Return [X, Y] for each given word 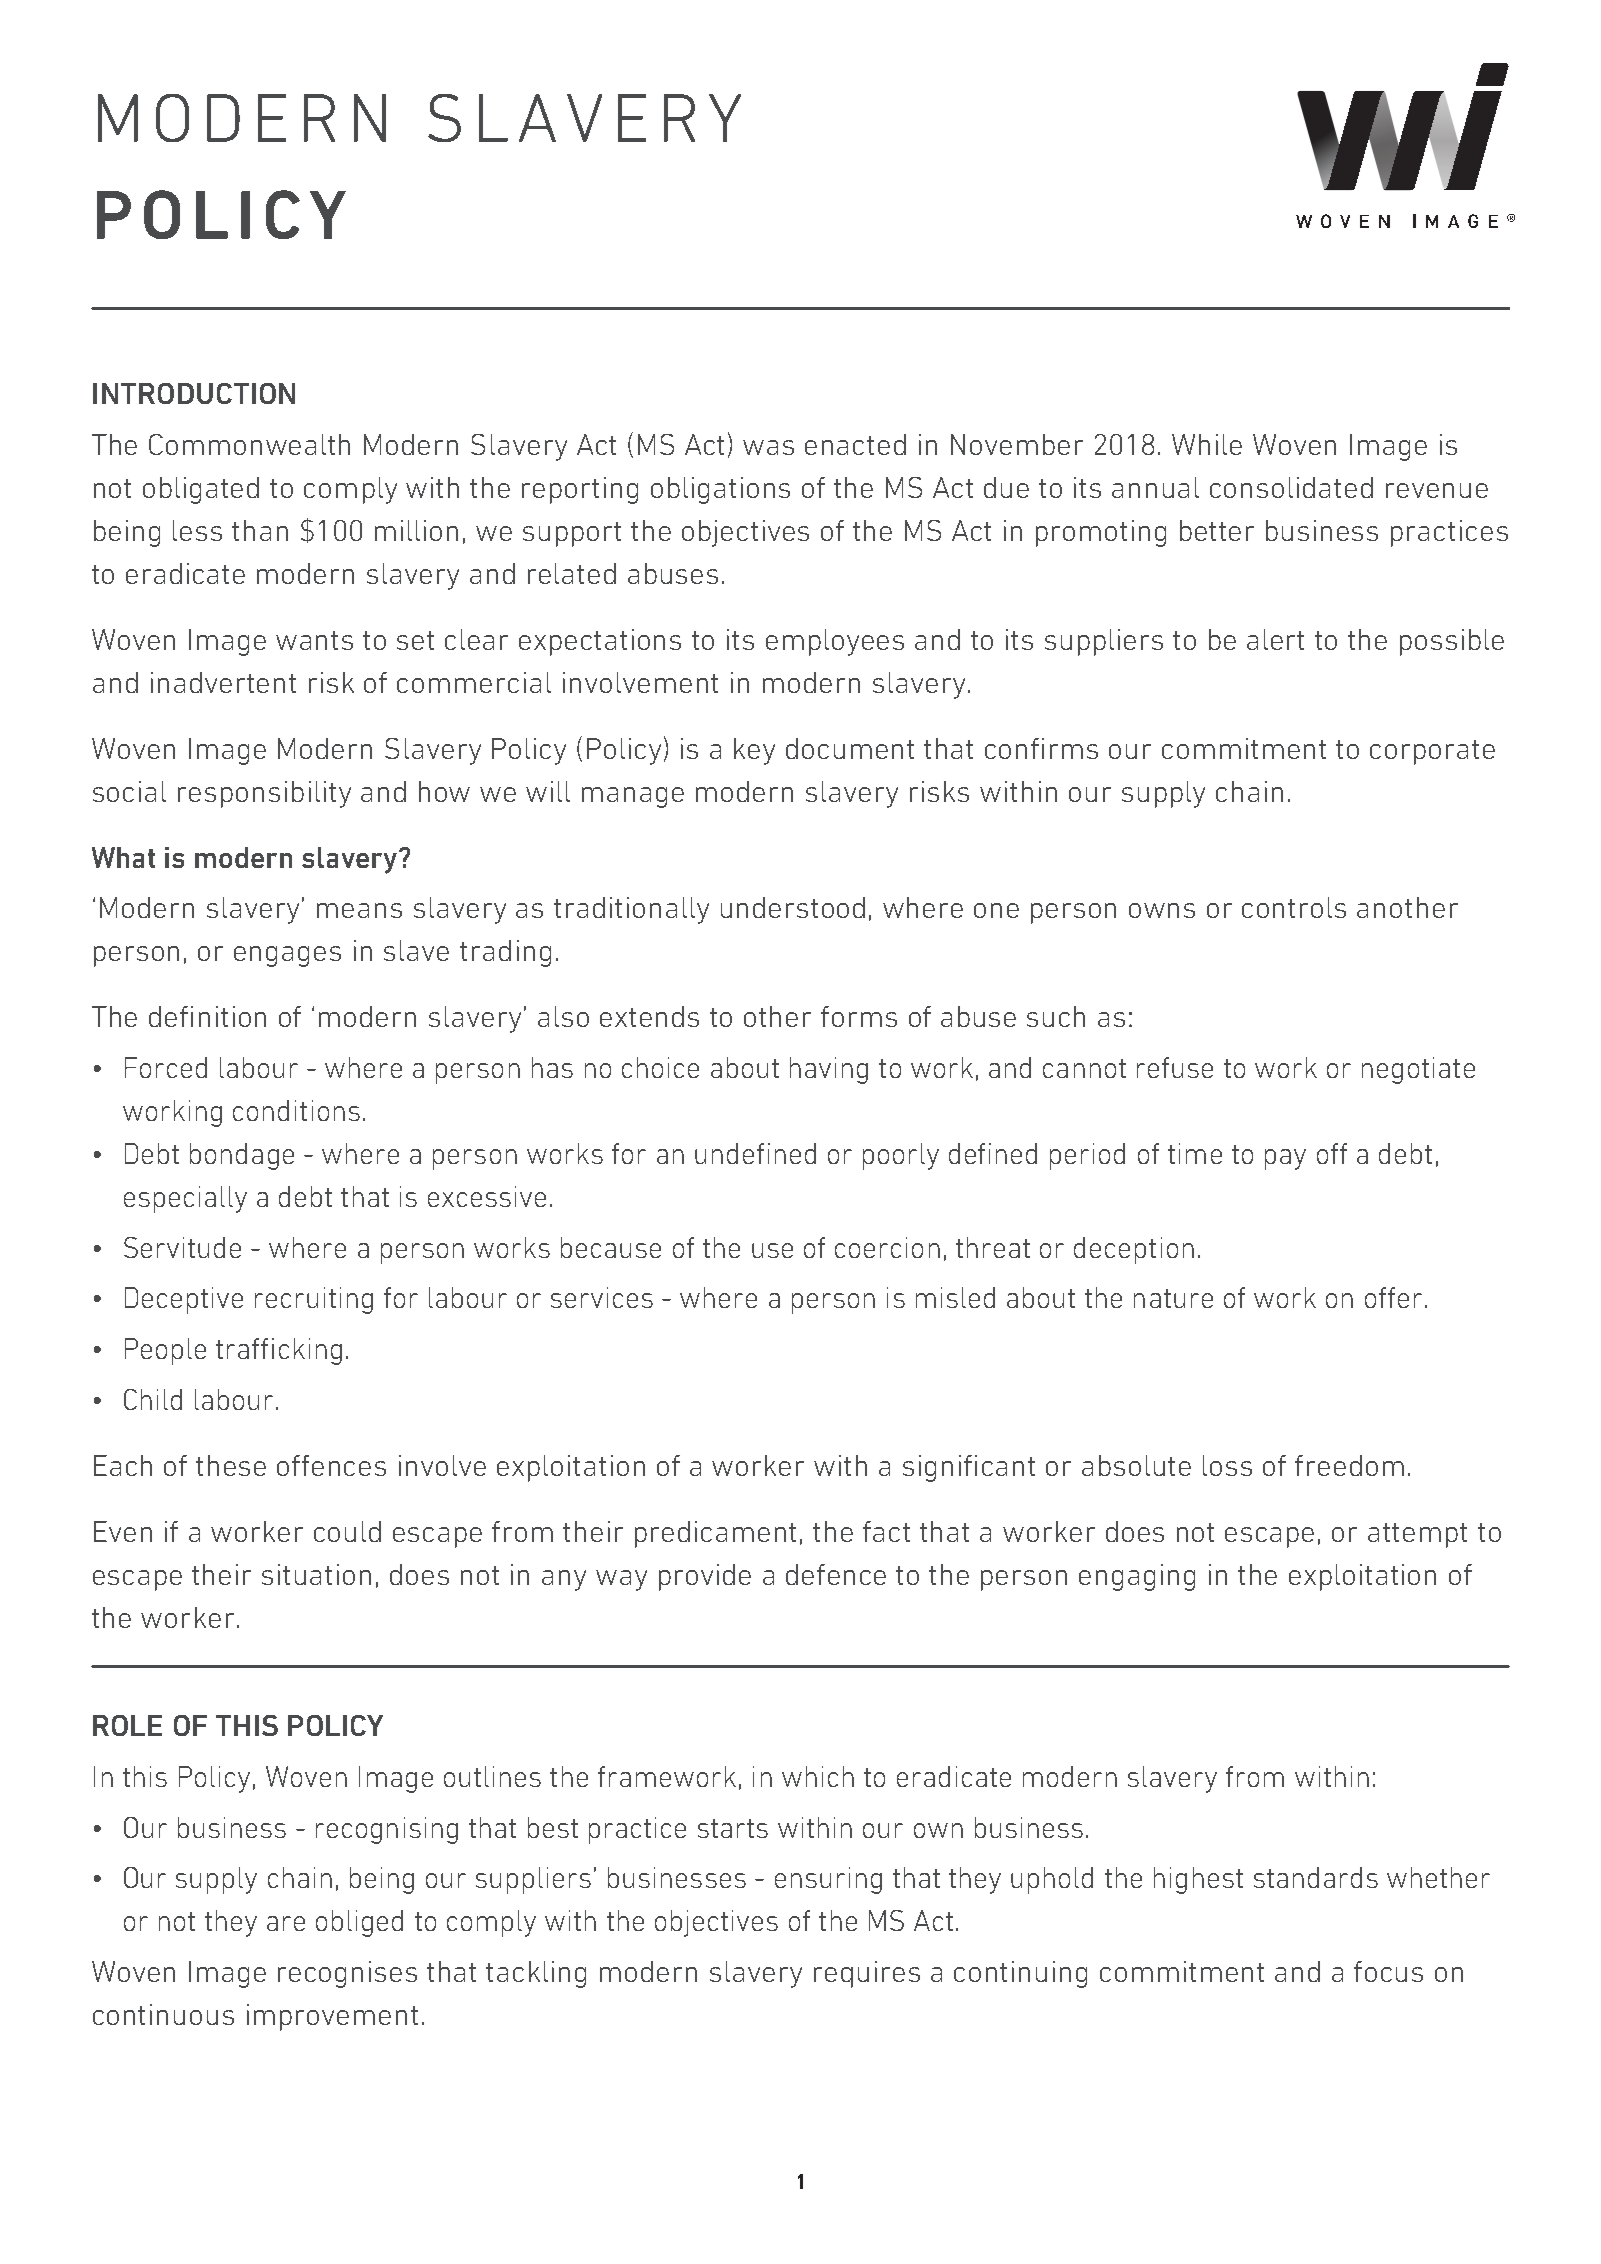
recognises [347, 1974]
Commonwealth [249, 444]
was [768, 447]
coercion [887, 1247]
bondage [242, 1156]
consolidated [1291, 487]
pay [1285, 1159]
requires [867, 1974]
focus [1388, 1971]
